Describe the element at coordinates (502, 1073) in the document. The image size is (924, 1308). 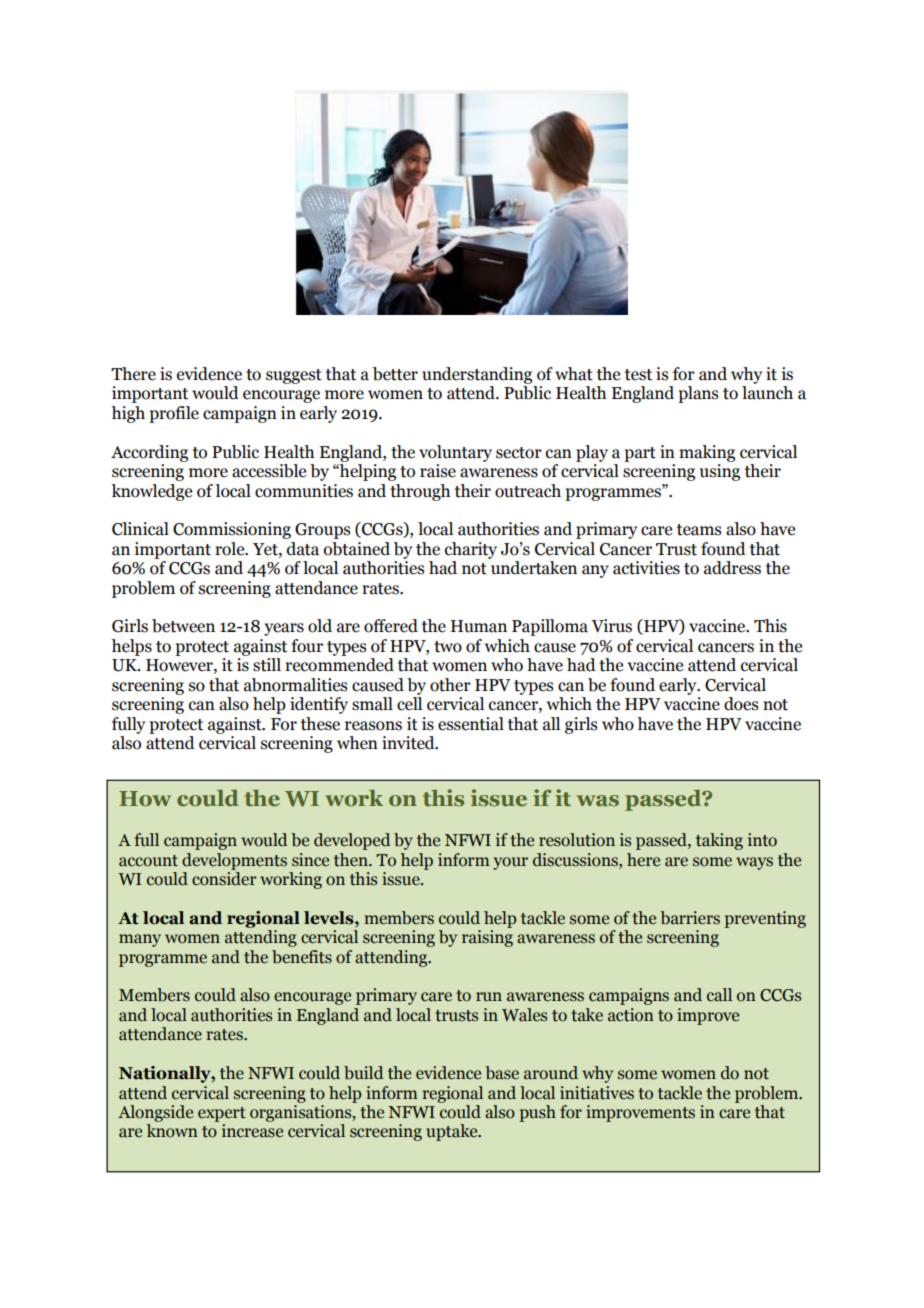
I see `base` at that location.
